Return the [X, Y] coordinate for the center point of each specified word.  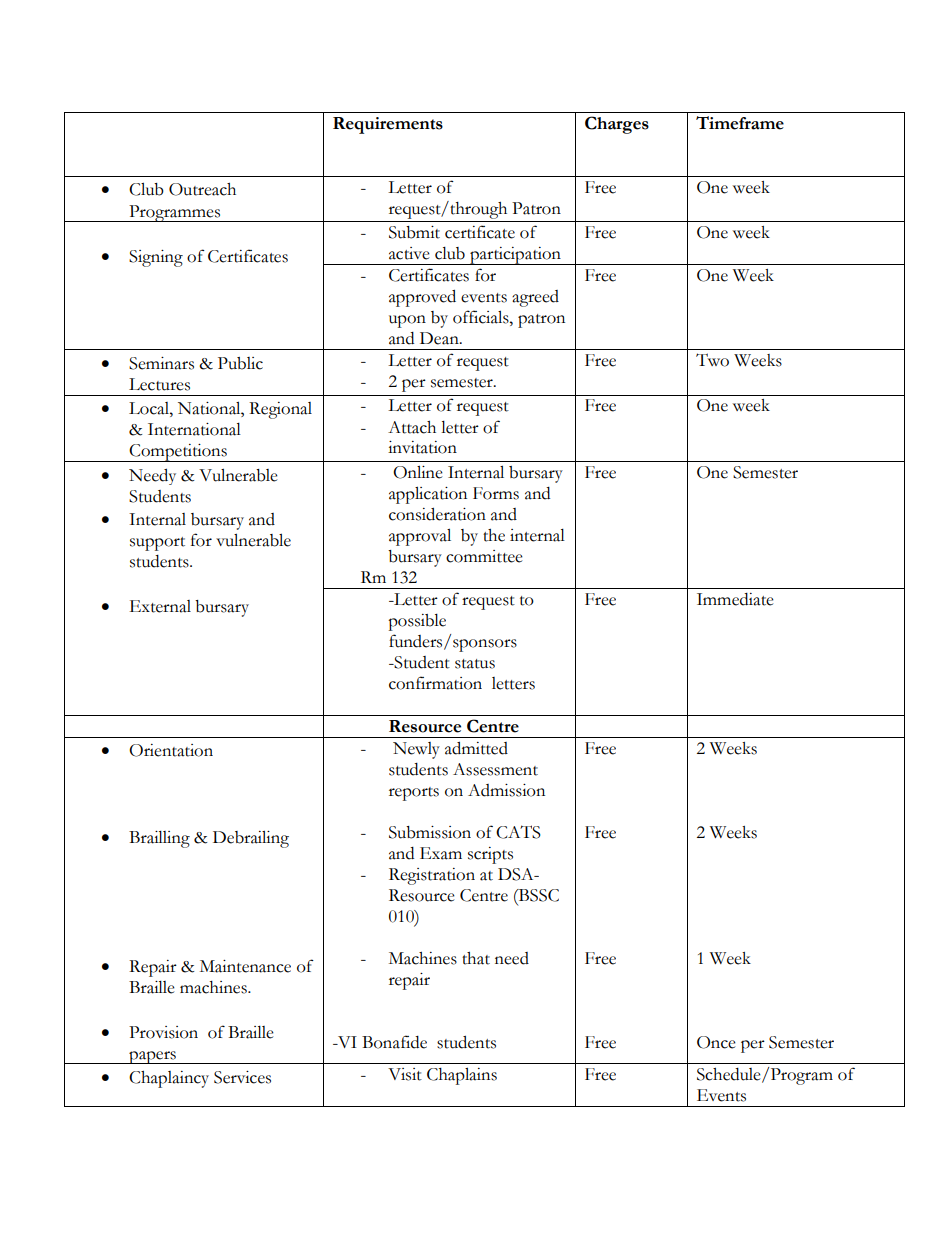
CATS [518, 832]
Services [242, 1077]
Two [712, 360]
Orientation [171, 750]
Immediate [735, 599]
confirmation [435, 683]
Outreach [202, 189]
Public [240, 363]
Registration [432, 876]
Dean [440, 338]
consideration [437, 514]
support [157, 544]
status [475, 664]
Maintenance [245, 966]
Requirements [388, 125]
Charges [617, 125]
